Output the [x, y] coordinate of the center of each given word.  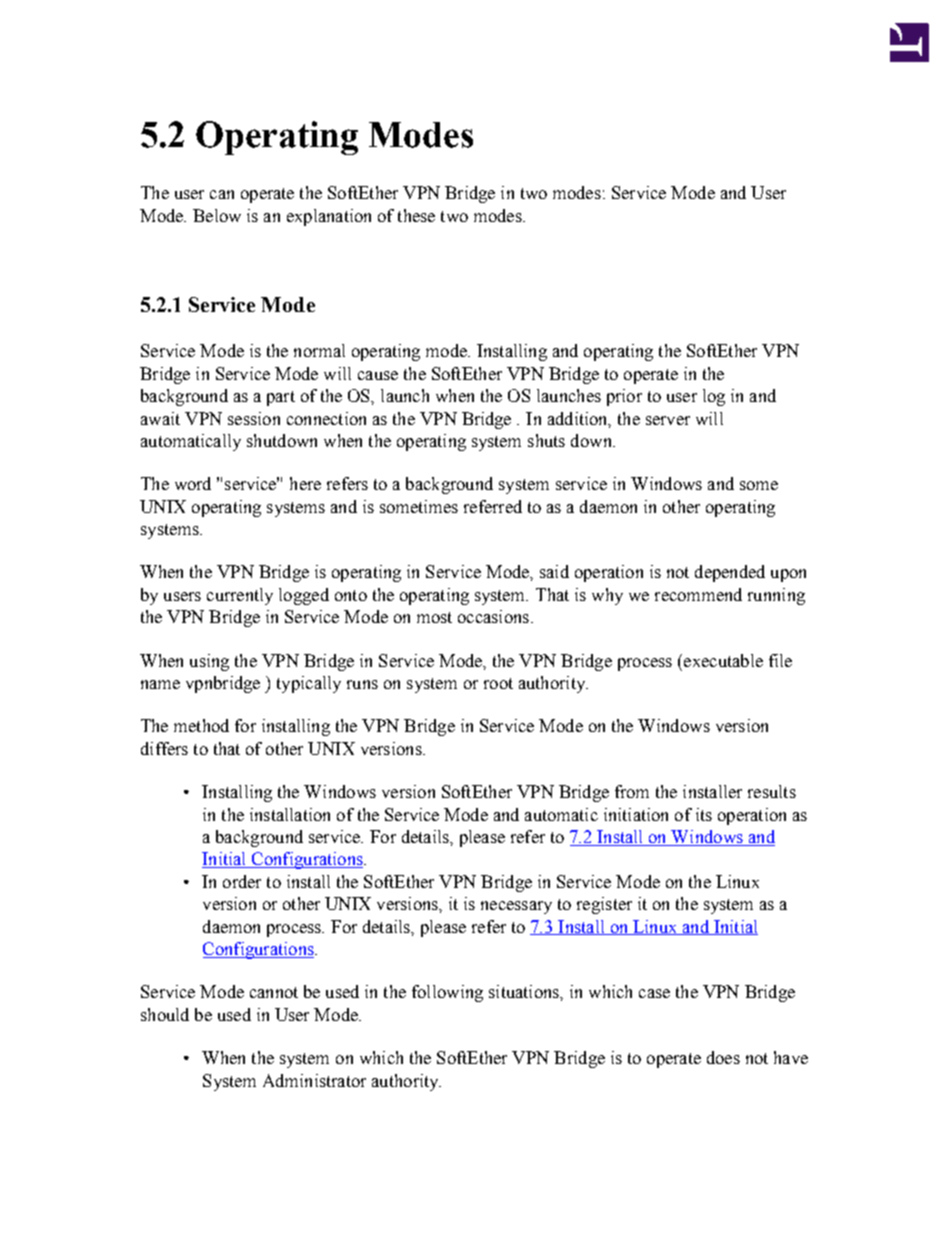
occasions [493, 616]
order [242, 881]
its [704, 814]
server [668, 420]
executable [723, 660]
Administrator [314, 1080]
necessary [516, 907]
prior [624, 397]
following [447, 993]
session [254, 418]
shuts [546, 440]
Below [217, 215]
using [209, 662]
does [723, 1057]
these [416, 215]
